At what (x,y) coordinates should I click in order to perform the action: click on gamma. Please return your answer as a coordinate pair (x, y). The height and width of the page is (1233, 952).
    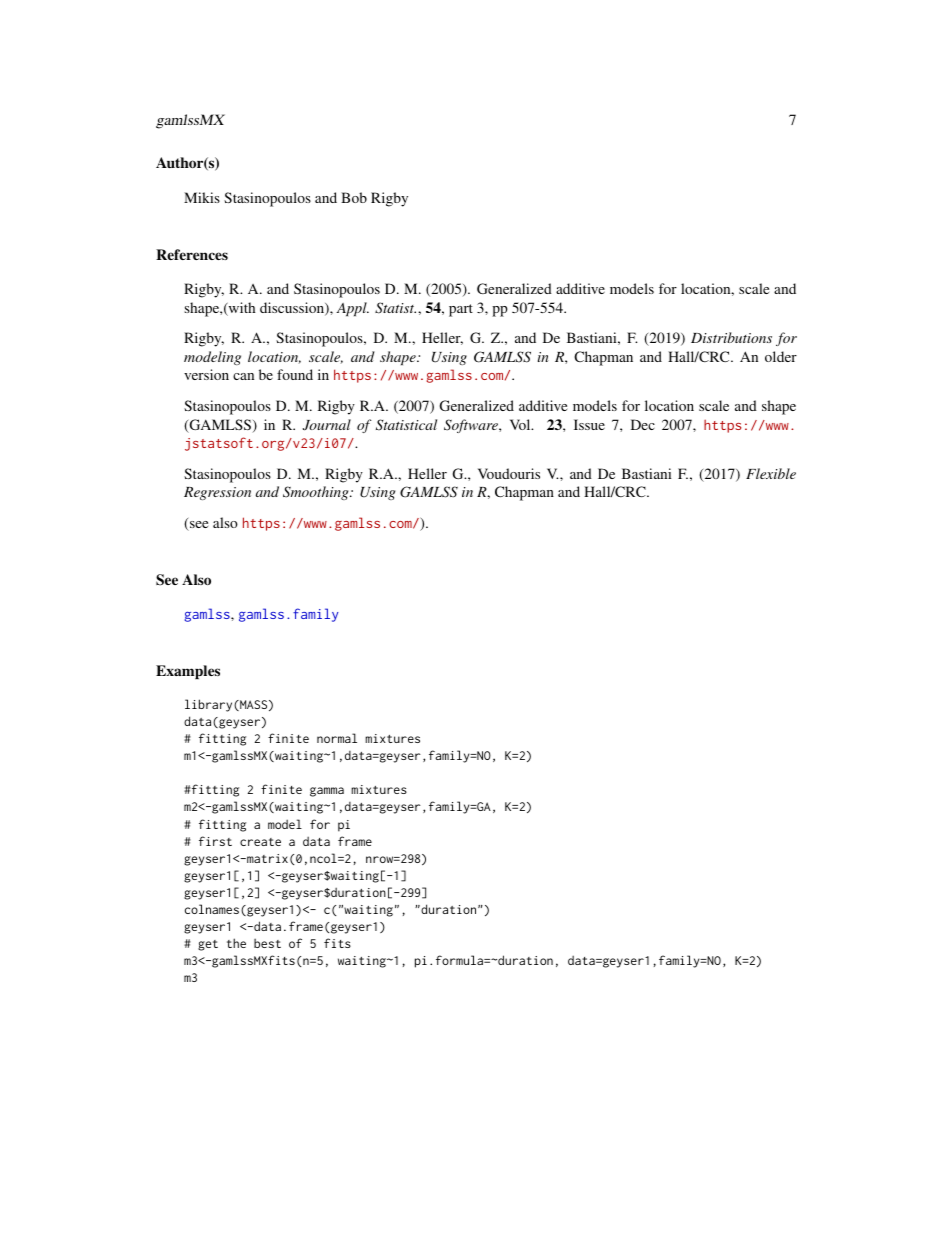
    Looking at the image, I should click on (327, 792).
